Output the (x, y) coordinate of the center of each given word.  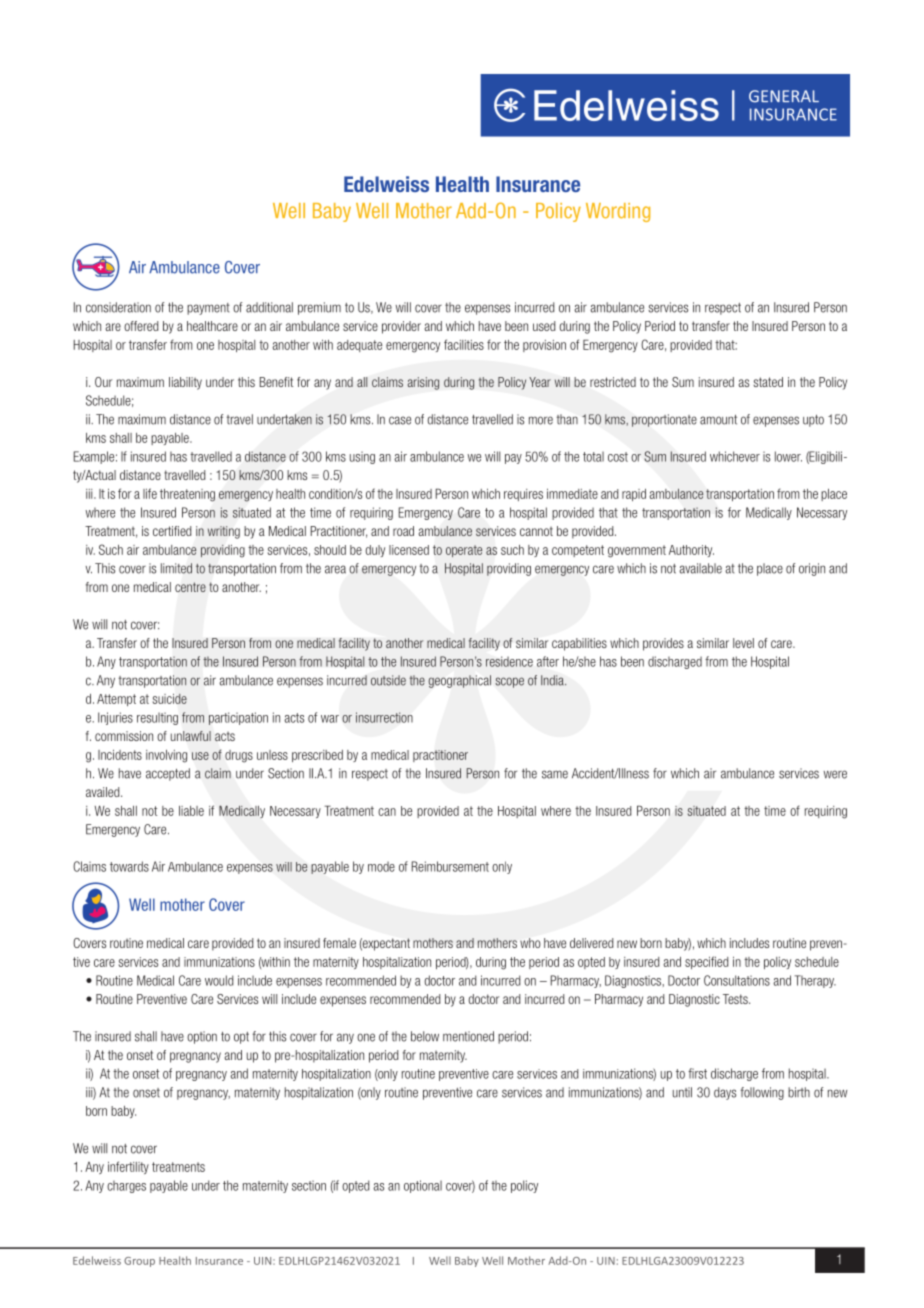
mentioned (468, 1036)
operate (464, 551)
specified (706, 962)
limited (176, 568)
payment (208, 309)
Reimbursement (450, 866)
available (700, 568)
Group (139, 1262)
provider (401, 327)
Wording (618, 212)
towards (129, 866)
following (762, 1093)
